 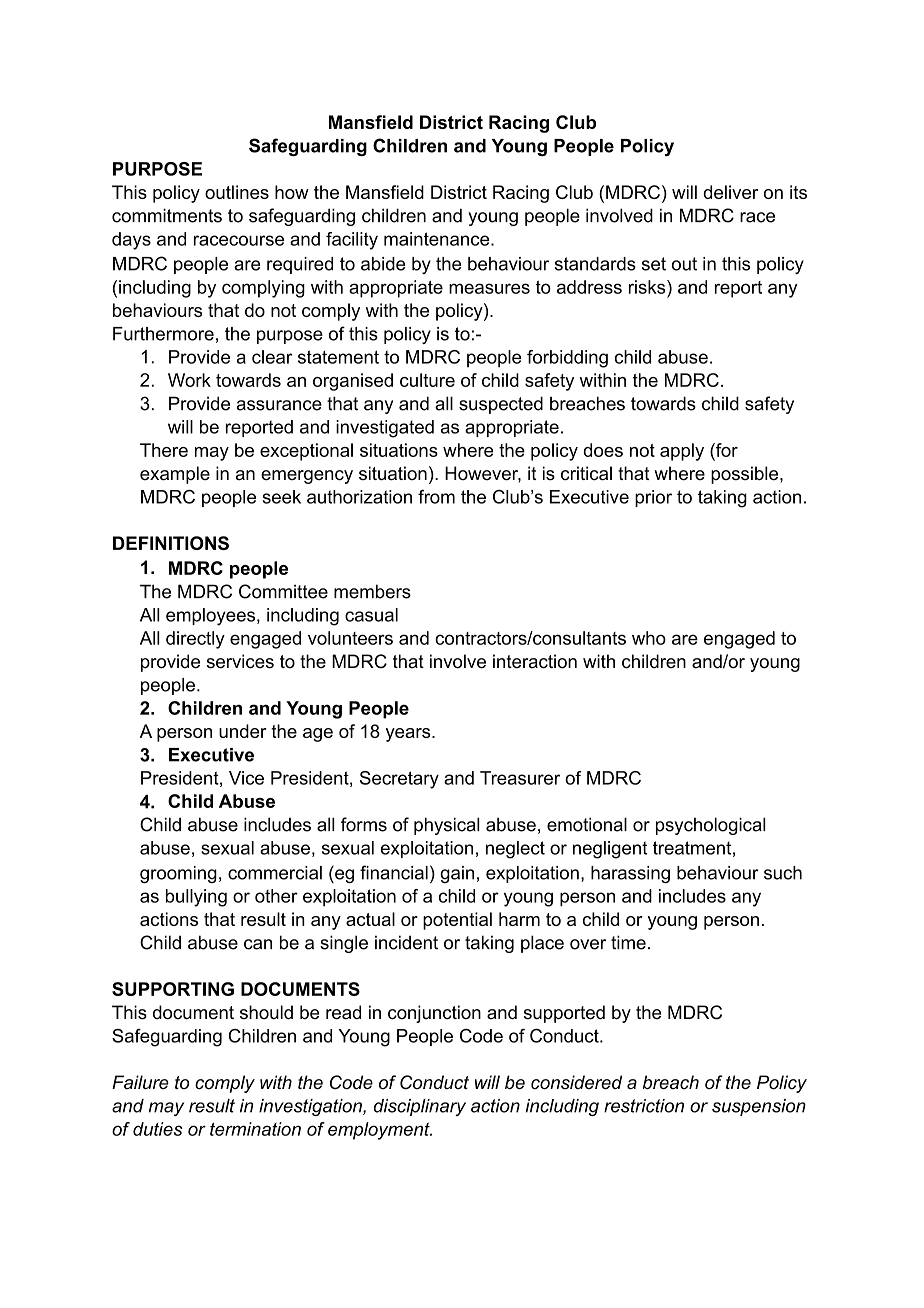 What do you see at coordinates (178, 874) in the image?
I see `grooming` at bounding box center [178, 874].
